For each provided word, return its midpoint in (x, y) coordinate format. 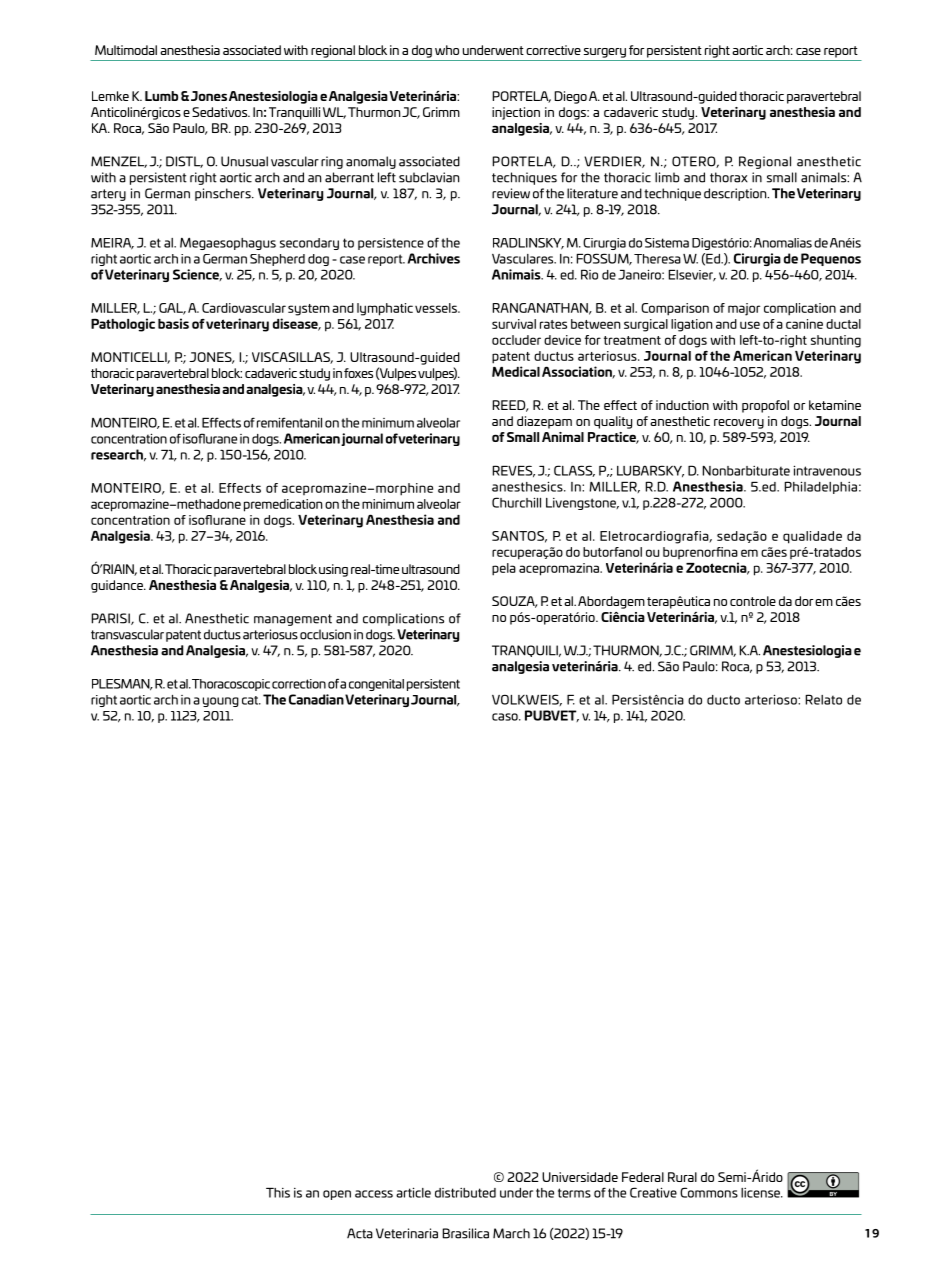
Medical (516, 371)
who (447, 50)
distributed (465, 1193)
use (750, 325)
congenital (376, 685)
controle (753, 601)
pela (504, 569)
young (221, 702)
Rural (682, 1177)
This (278, 1193)
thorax (729, 177)
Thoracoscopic (230, 685)
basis (173, 323)
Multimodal (126, 50)
